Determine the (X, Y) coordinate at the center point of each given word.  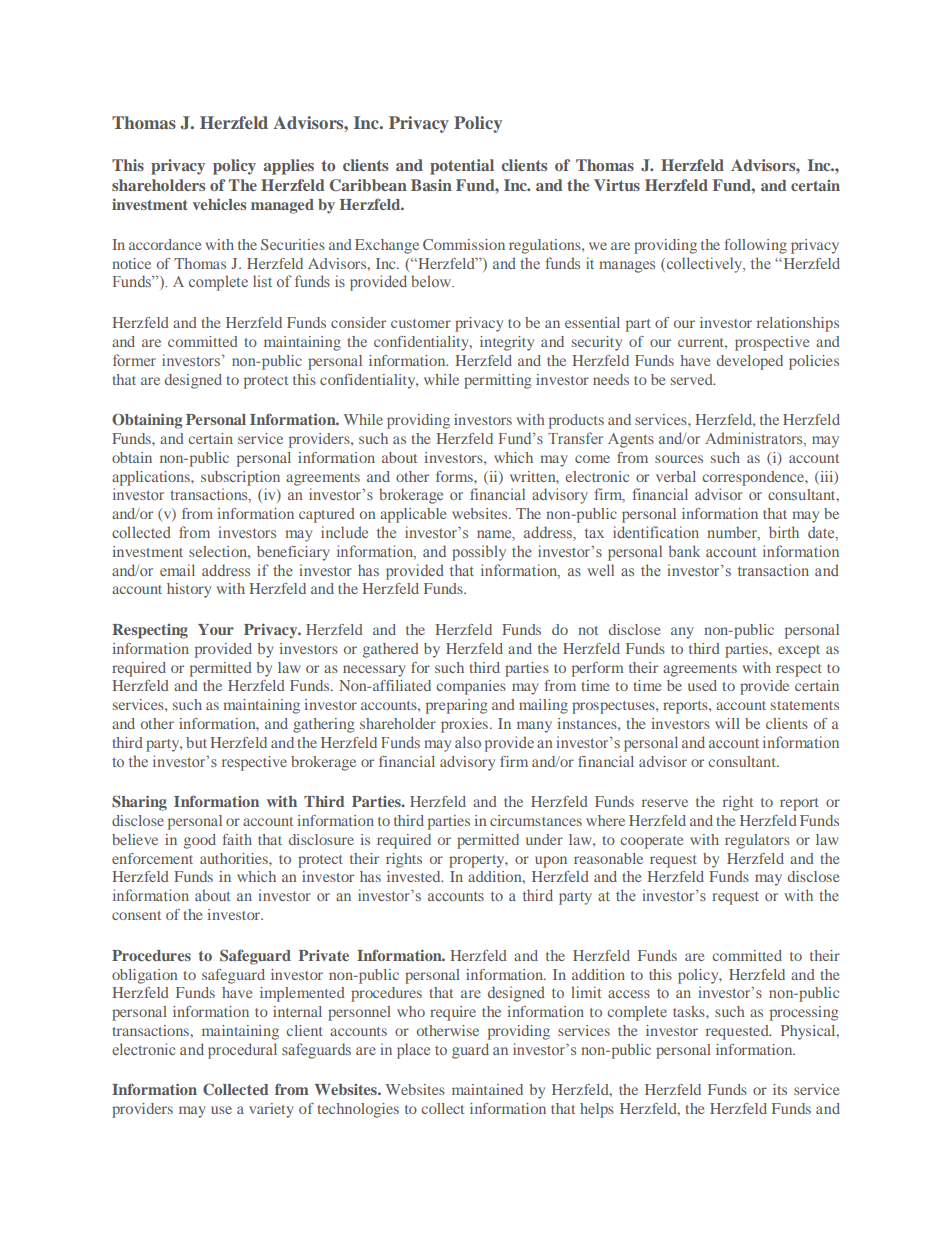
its (780, 1089)
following (755, 246)
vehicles (220, 204)
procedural (242, 1051)
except (799, 651)
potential (462, 167)
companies (471, 687)
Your (216, 629)
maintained (487, 1089)
